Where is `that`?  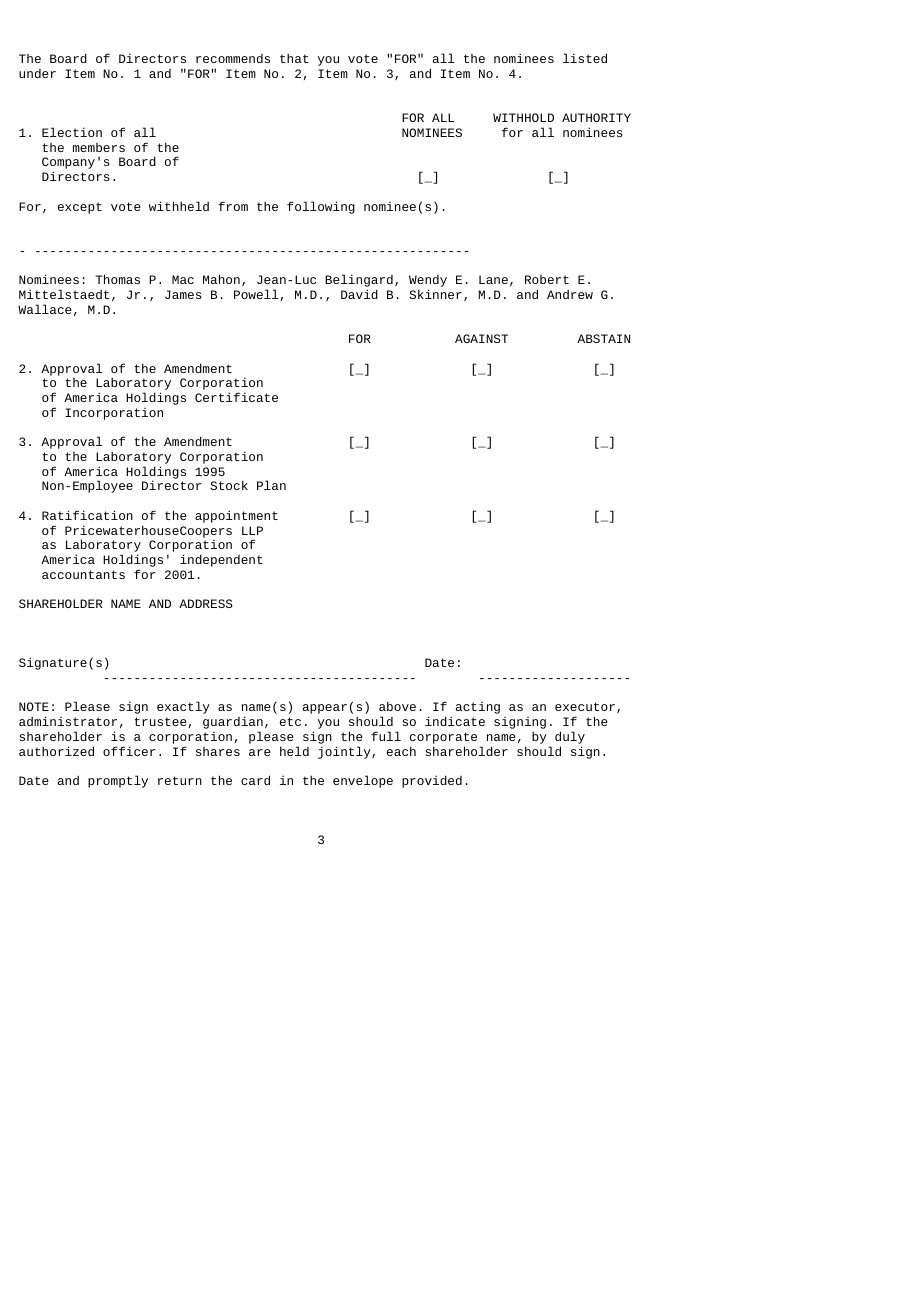
that is located at coordinates (294, 58).
